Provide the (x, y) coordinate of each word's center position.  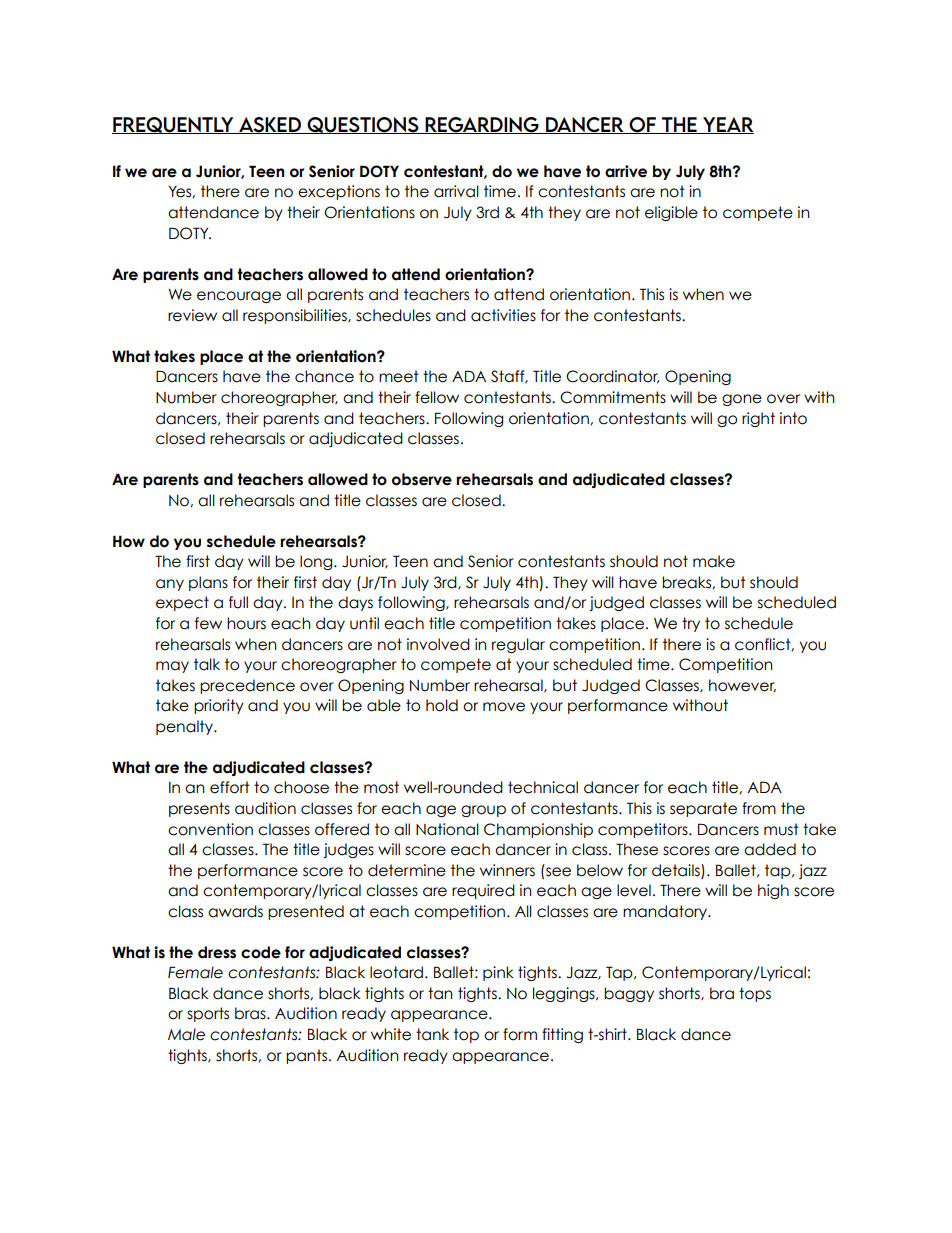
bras (251, 1013)
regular (518, 645)
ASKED (270, 125)
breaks (687, 582)
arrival (456, 191)
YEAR (727, 125)
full (238, 602)
